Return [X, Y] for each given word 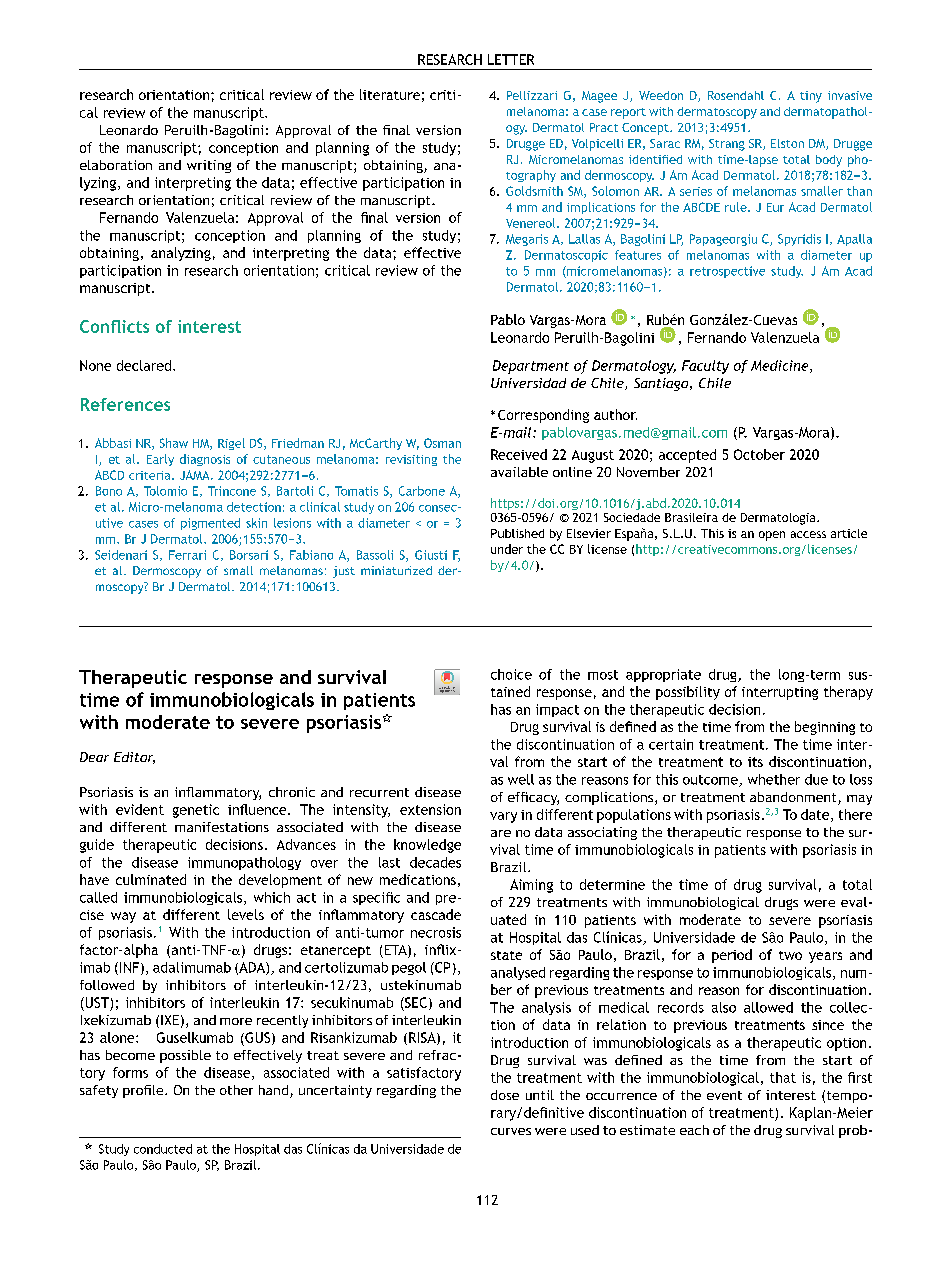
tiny [811, 97]
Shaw [174, 443]
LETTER [511, 59]
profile [144, 1091]
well [521, 779]
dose [505, 1095]
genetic [196, 811]
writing [209, 166]
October [759, 454]
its [755, 762]
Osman [442, 443]
